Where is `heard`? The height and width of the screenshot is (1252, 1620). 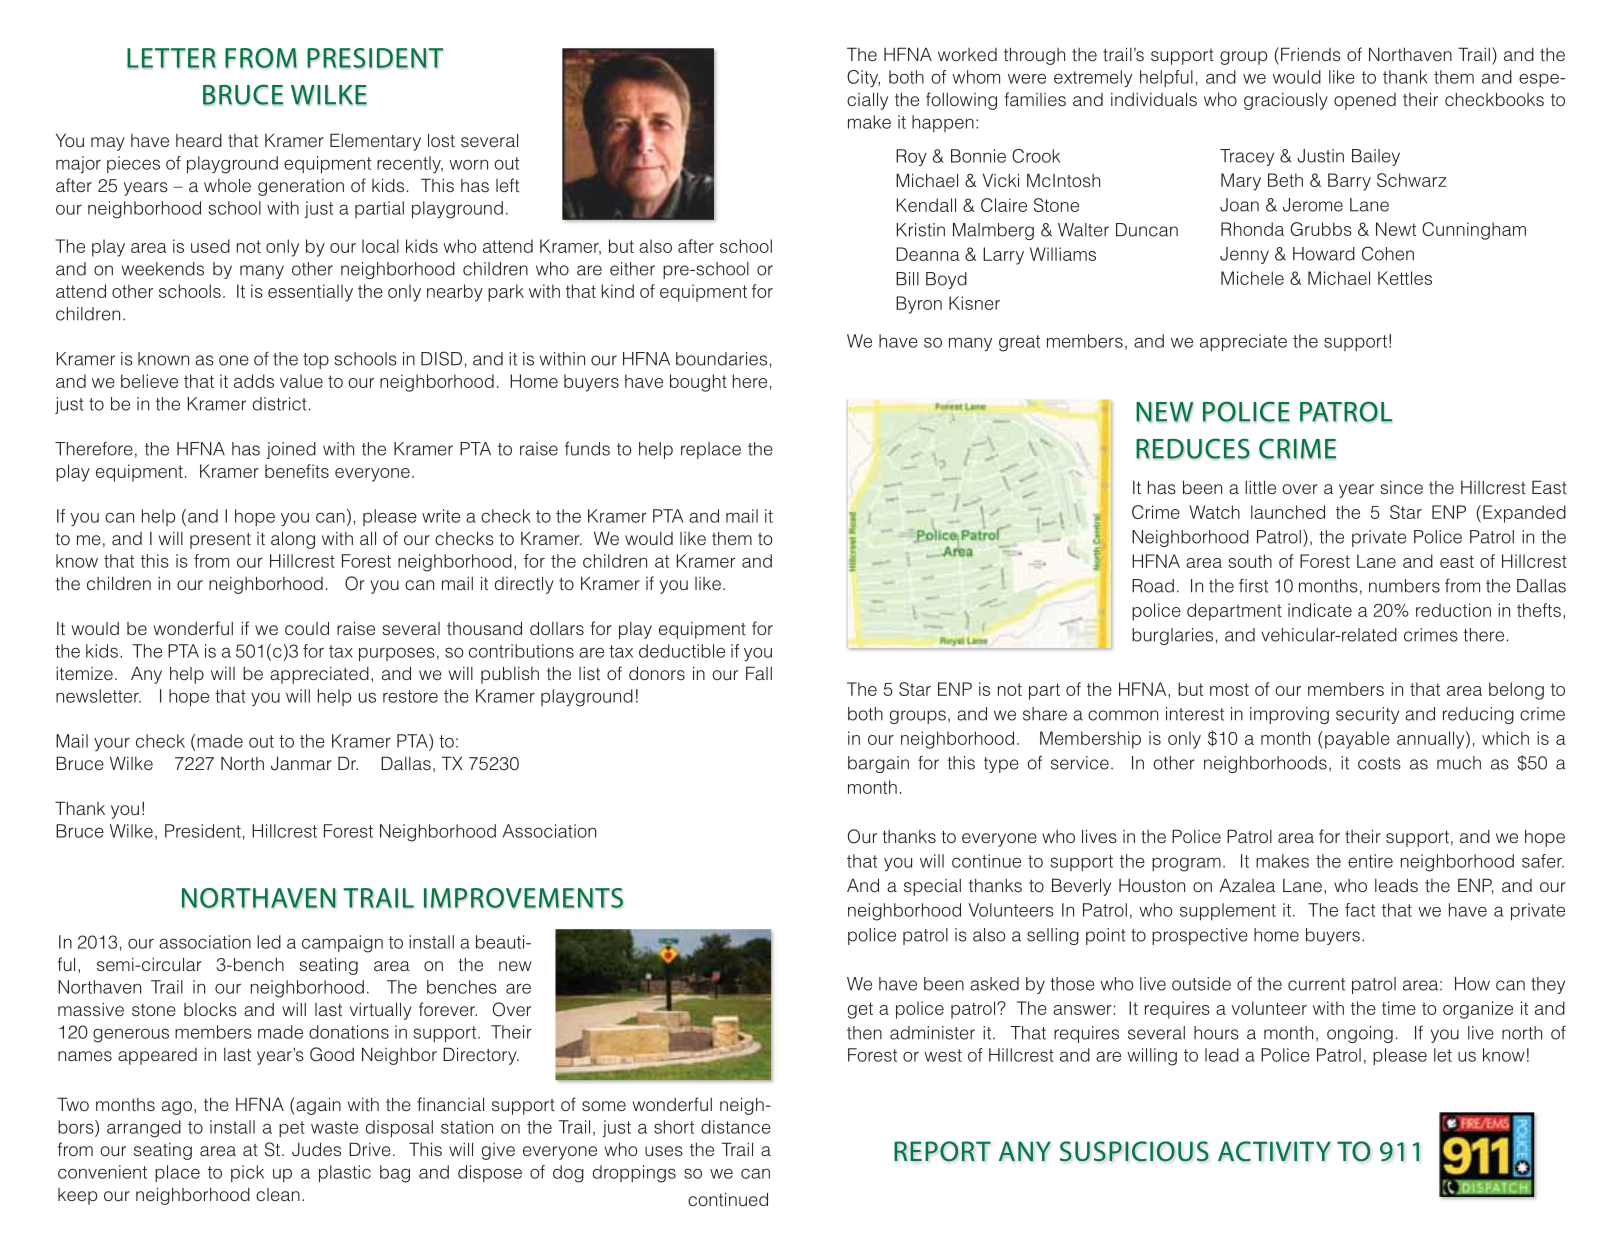 heard is located at coordinates (199, 140).
